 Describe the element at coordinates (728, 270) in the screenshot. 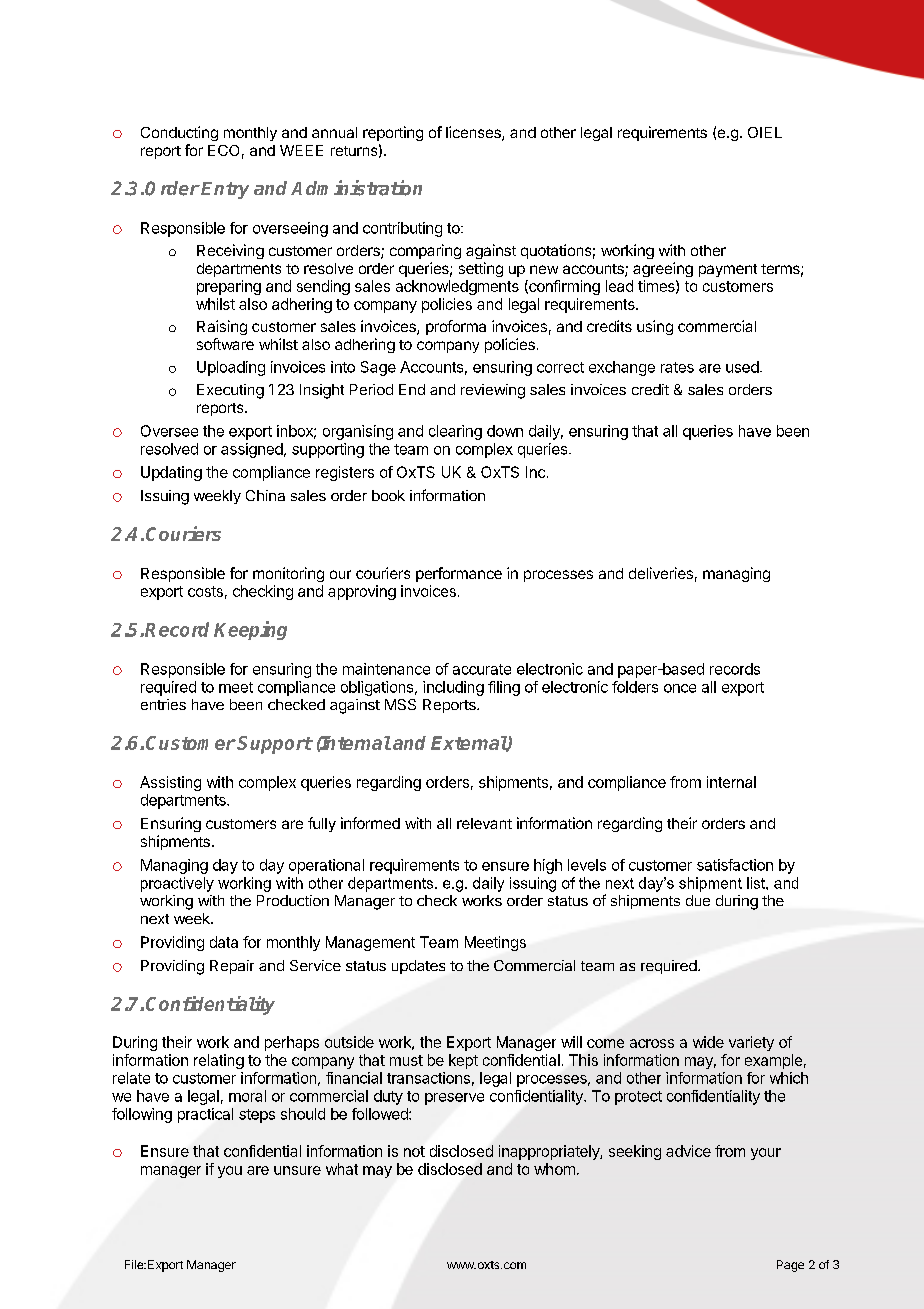

I see `payment` at that location.
